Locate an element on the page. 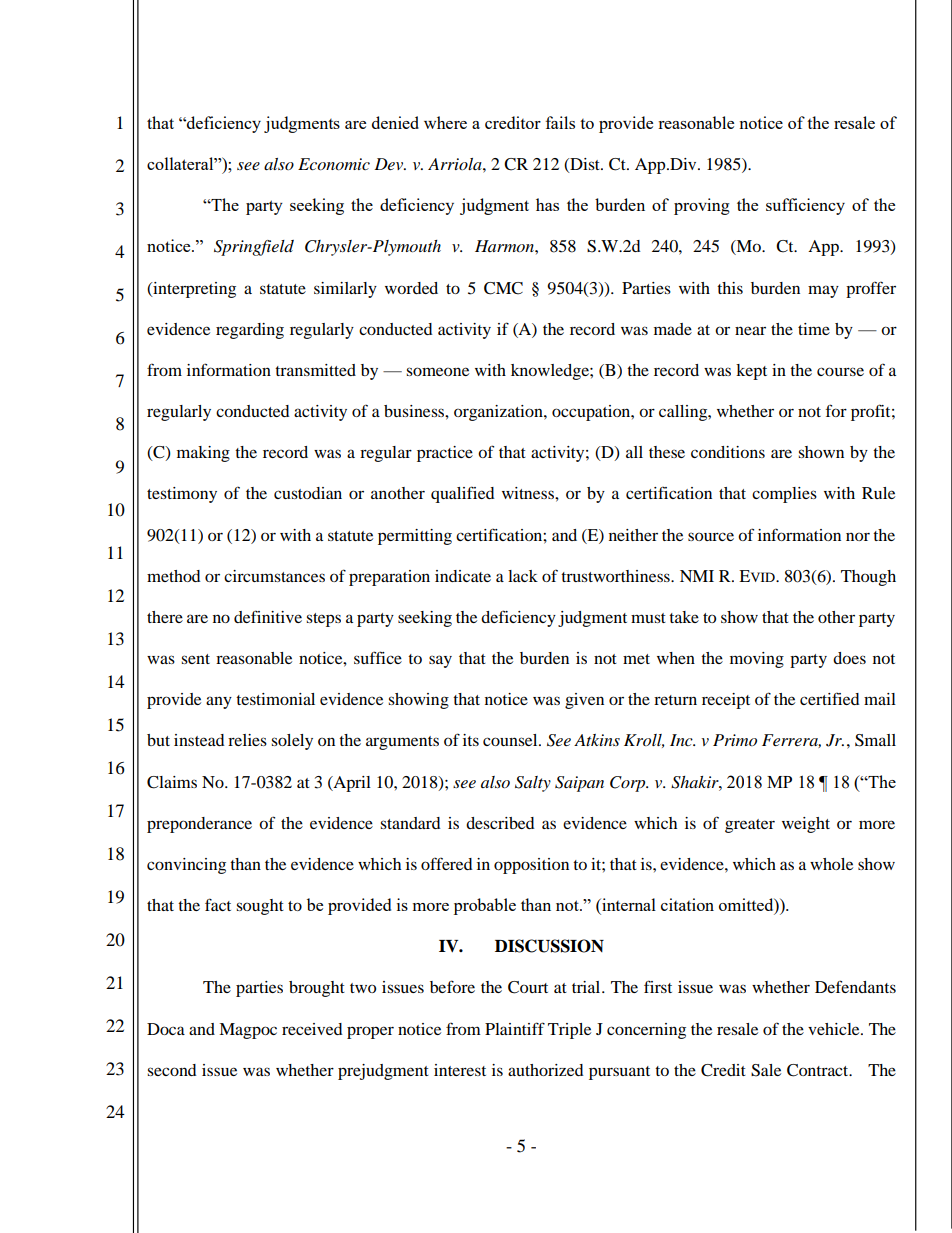 This document has height=1233, width=952. organization is located at coordinates (499, 413).
